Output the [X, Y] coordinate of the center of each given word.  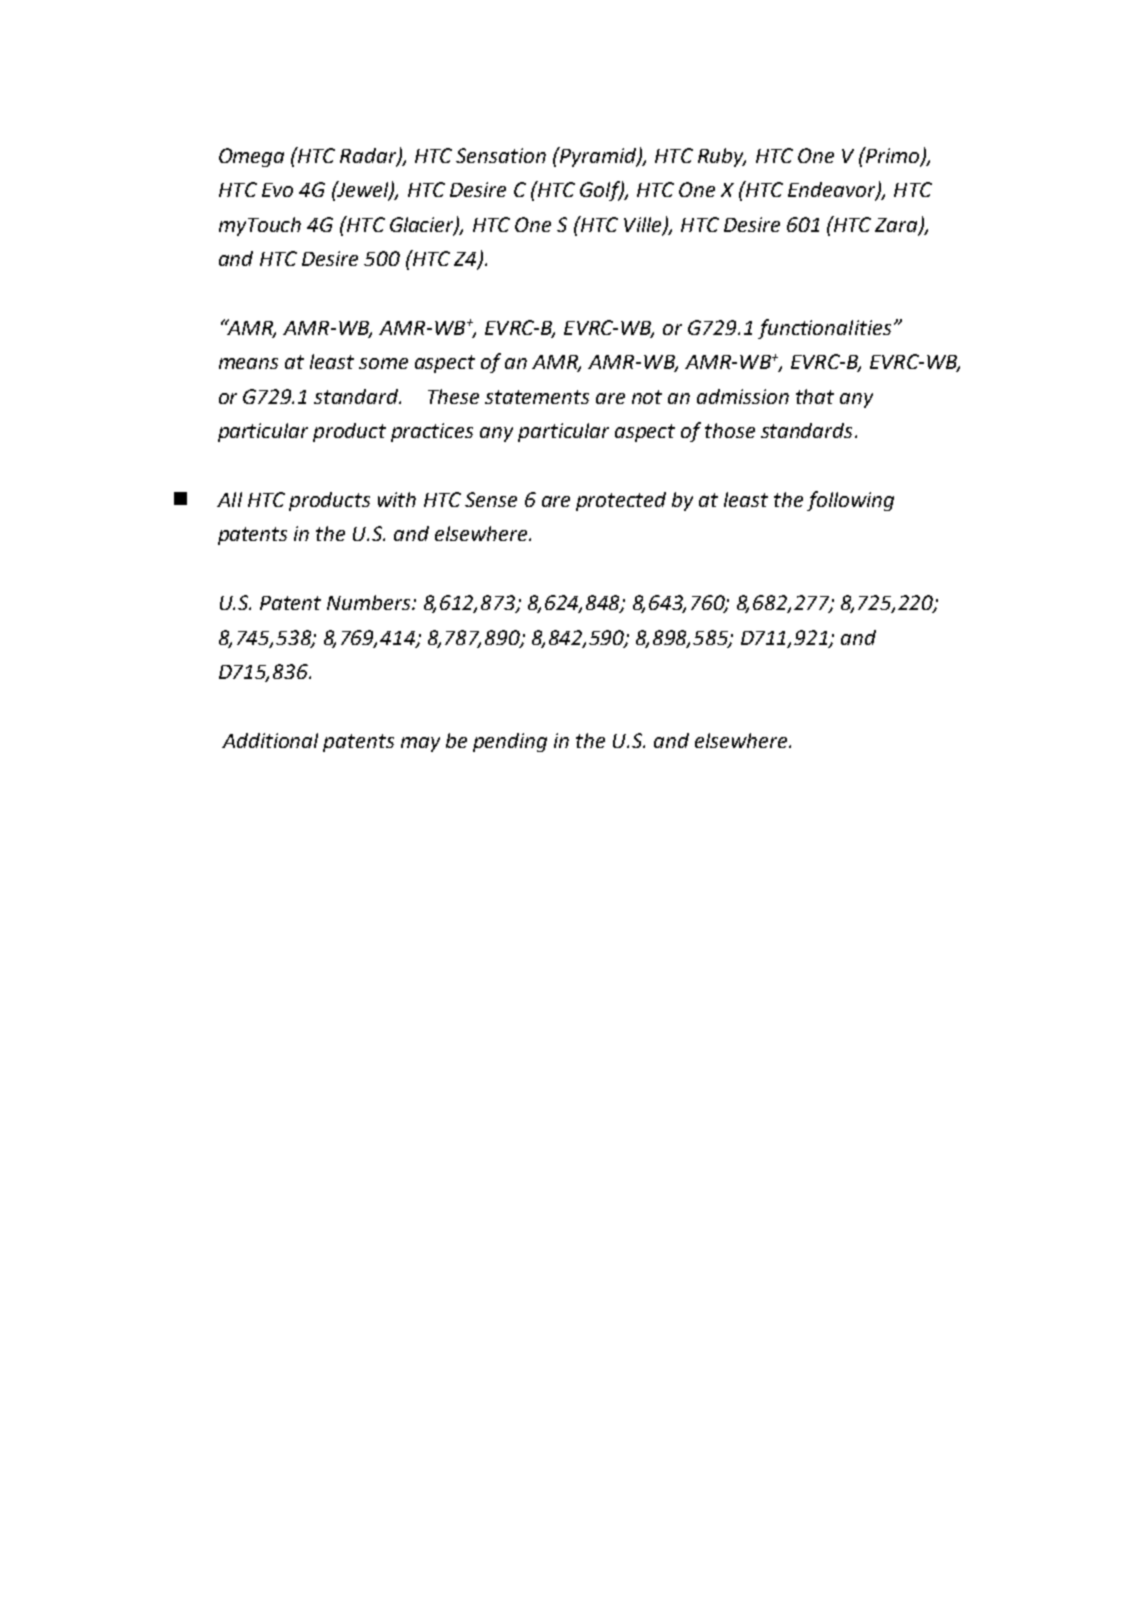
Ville [644, 225]
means [248, 363]
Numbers [370, 602]
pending [510, 742]
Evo [277, 190]
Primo [893, 156]
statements [537, 397]
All [229, 499]
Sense [491, 499]
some [383, 363]
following [850, 501]
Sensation [501, 155]
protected [621, 501]
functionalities [824, 329]
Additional [270, 740]
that [815, 396]
